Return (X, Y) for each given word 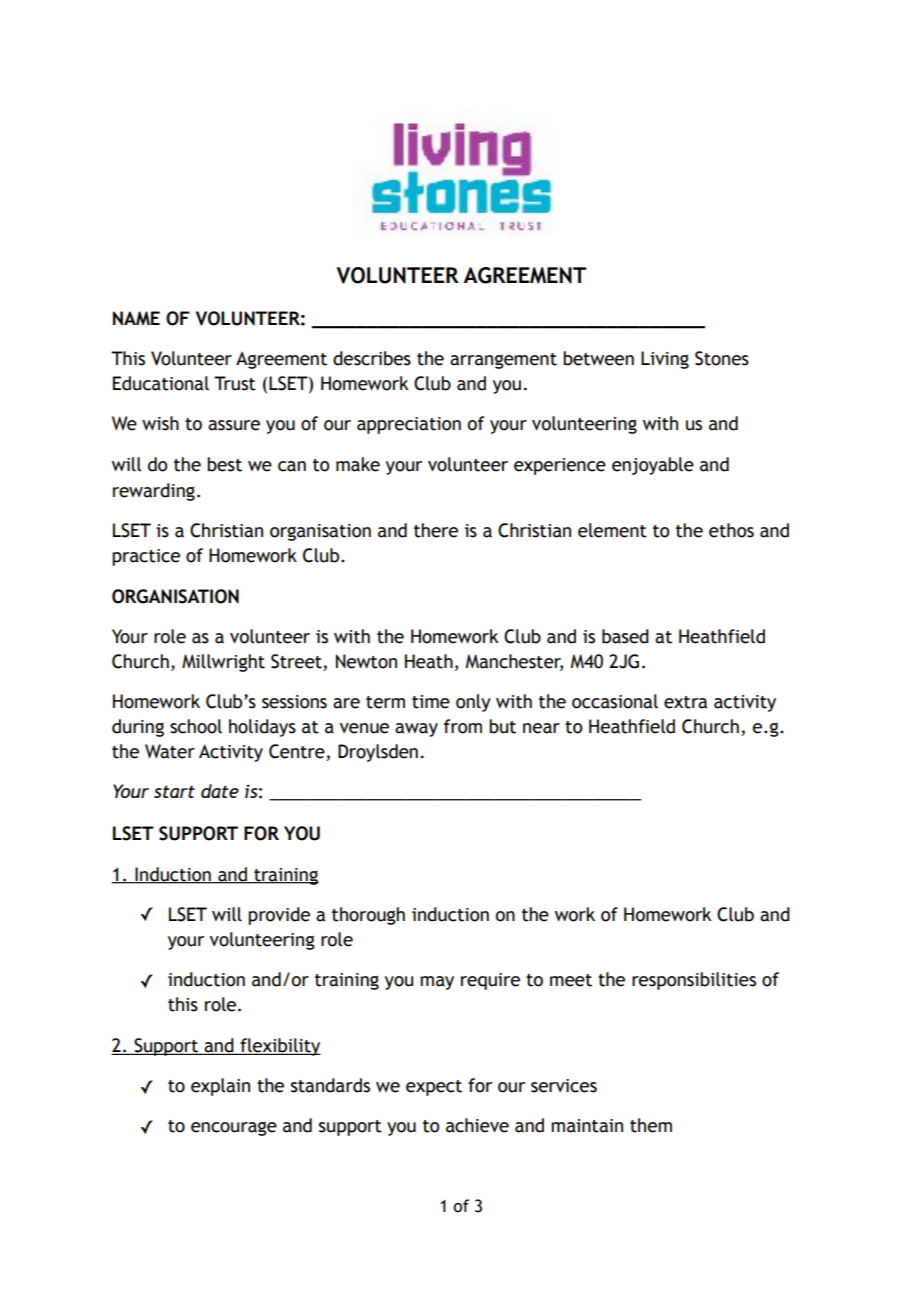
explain (220, 1087)
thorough (368, 916)
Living (665, 360)
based (625, 636)
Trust (235, 383)
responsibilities (694, 981)
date (220, 791)
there (436, 530)
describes (372, 358)
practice (146, 557)
